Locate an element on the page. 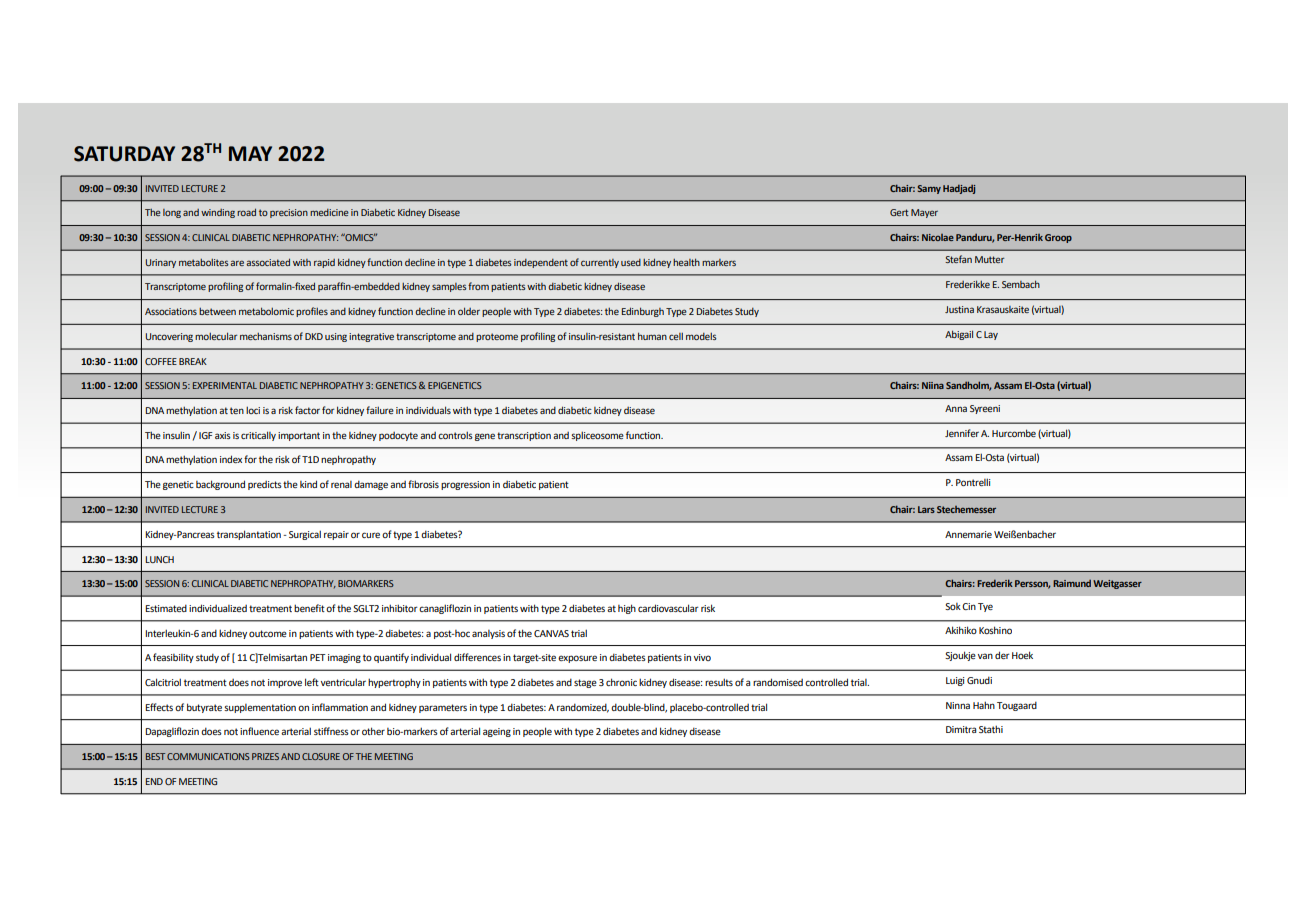 The height and width of the document is (924, 1308). road is located at coordinates (246, 212).
